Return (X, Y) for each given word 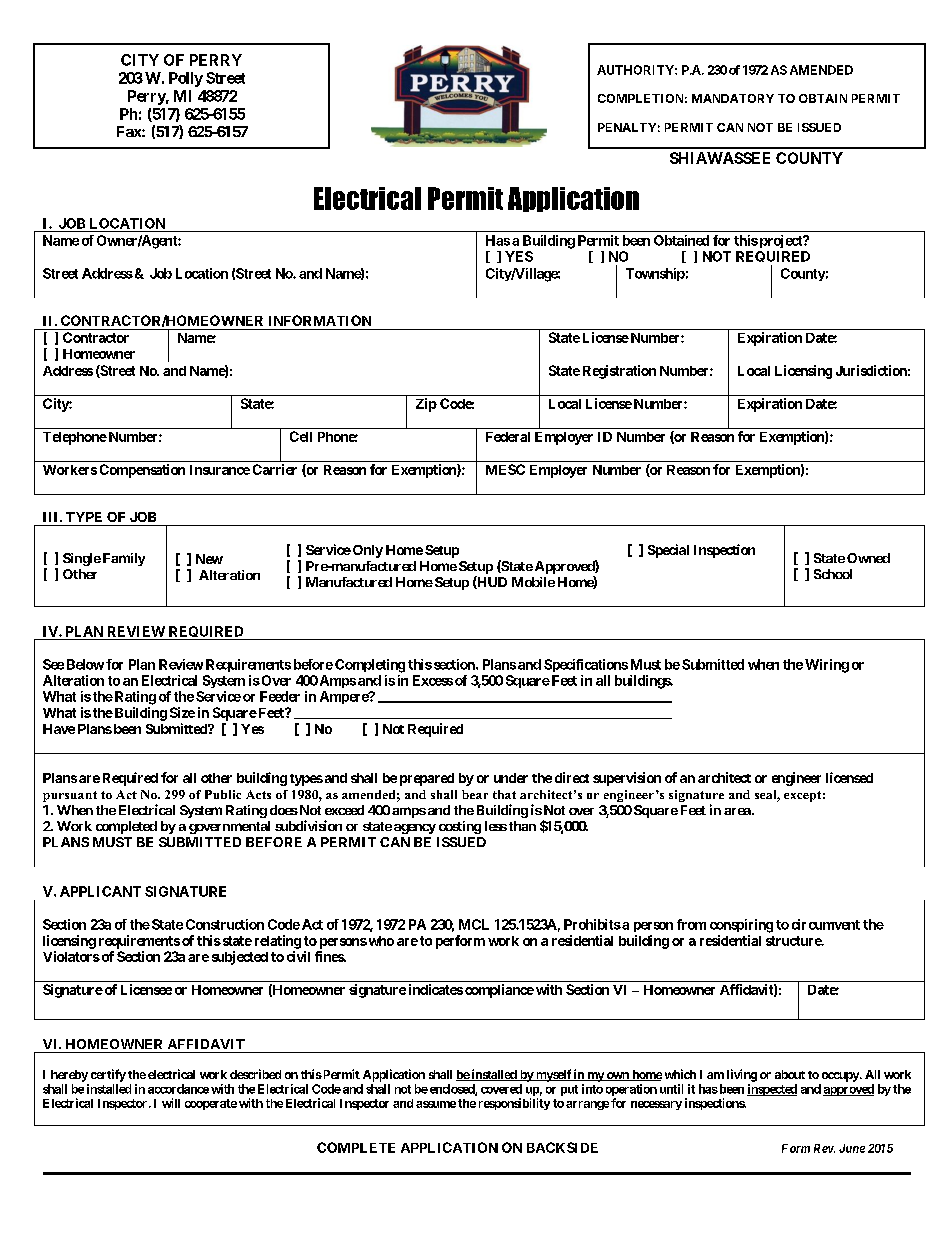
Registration (619, 372)
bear (475, 794)
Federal (508, 437)
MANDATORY (733, 98)
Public (223, 794)
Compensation (142, 471)
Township (655, 274)
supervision (627, 779)
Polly (186, 79)
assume (436, 1104)
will (171, 1103)
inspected (772, 1090)
